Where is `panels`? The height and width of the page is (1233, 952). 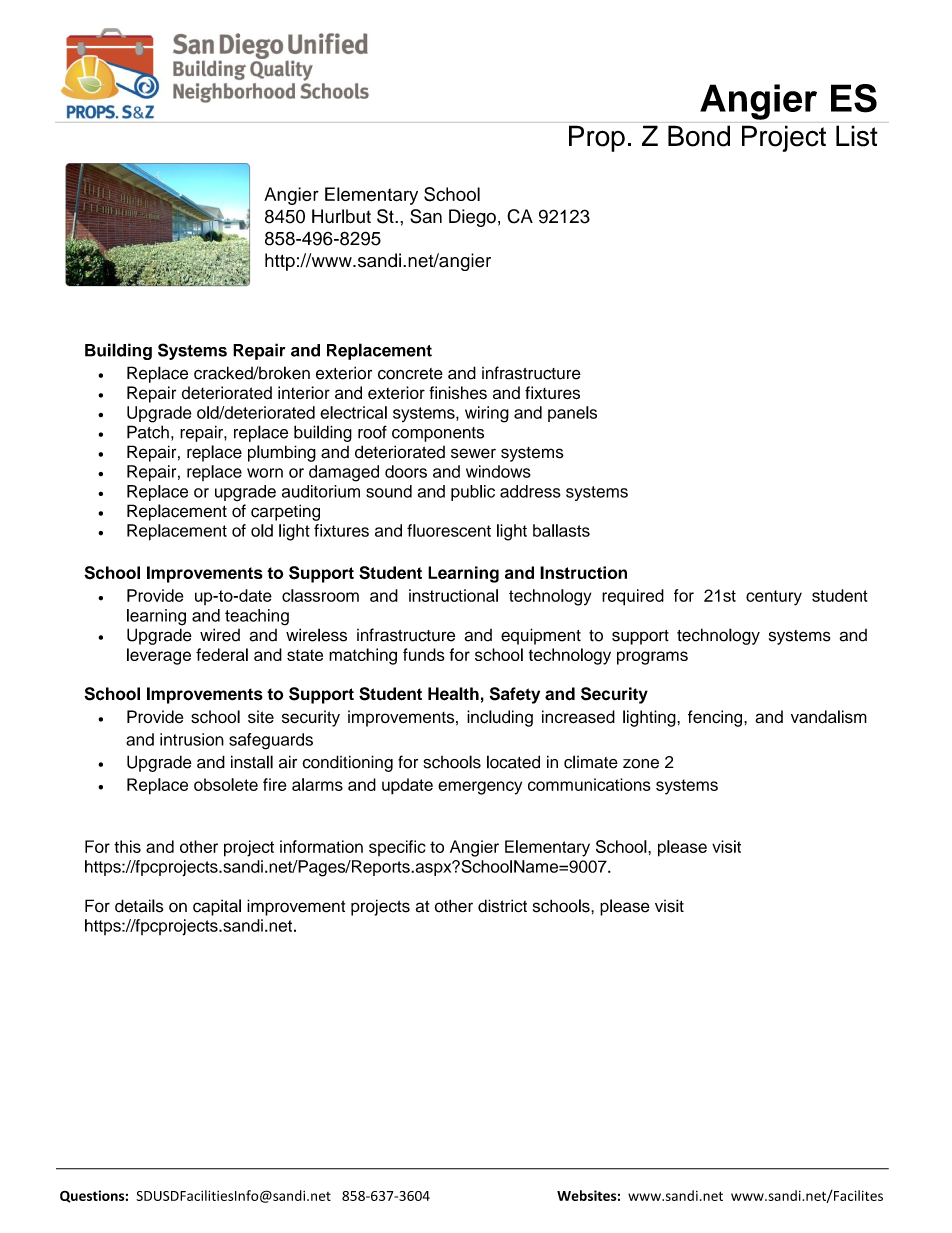
panels is located at coordinates (572, 414).
